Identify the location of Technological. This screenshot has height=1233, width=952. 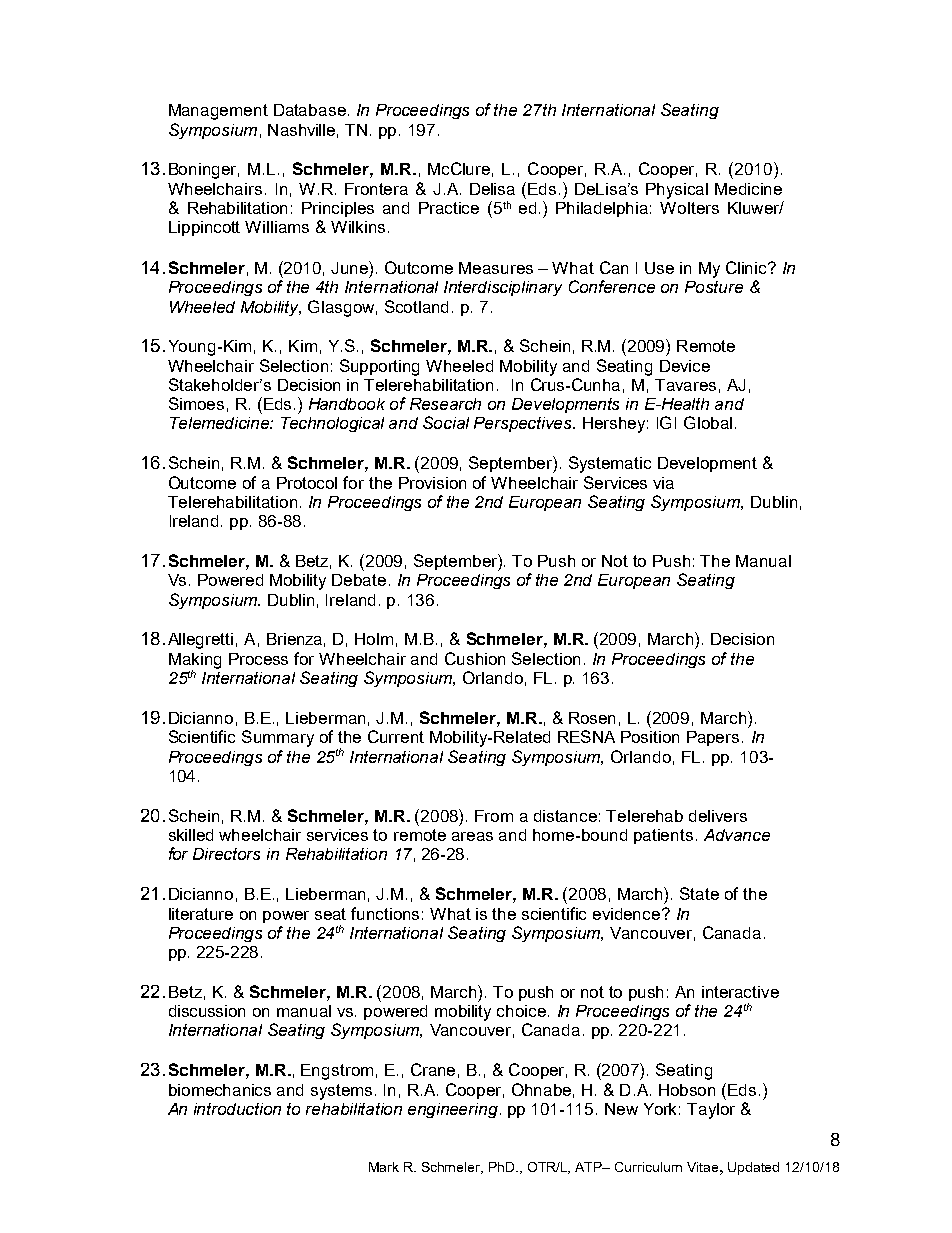
(332, 424).
